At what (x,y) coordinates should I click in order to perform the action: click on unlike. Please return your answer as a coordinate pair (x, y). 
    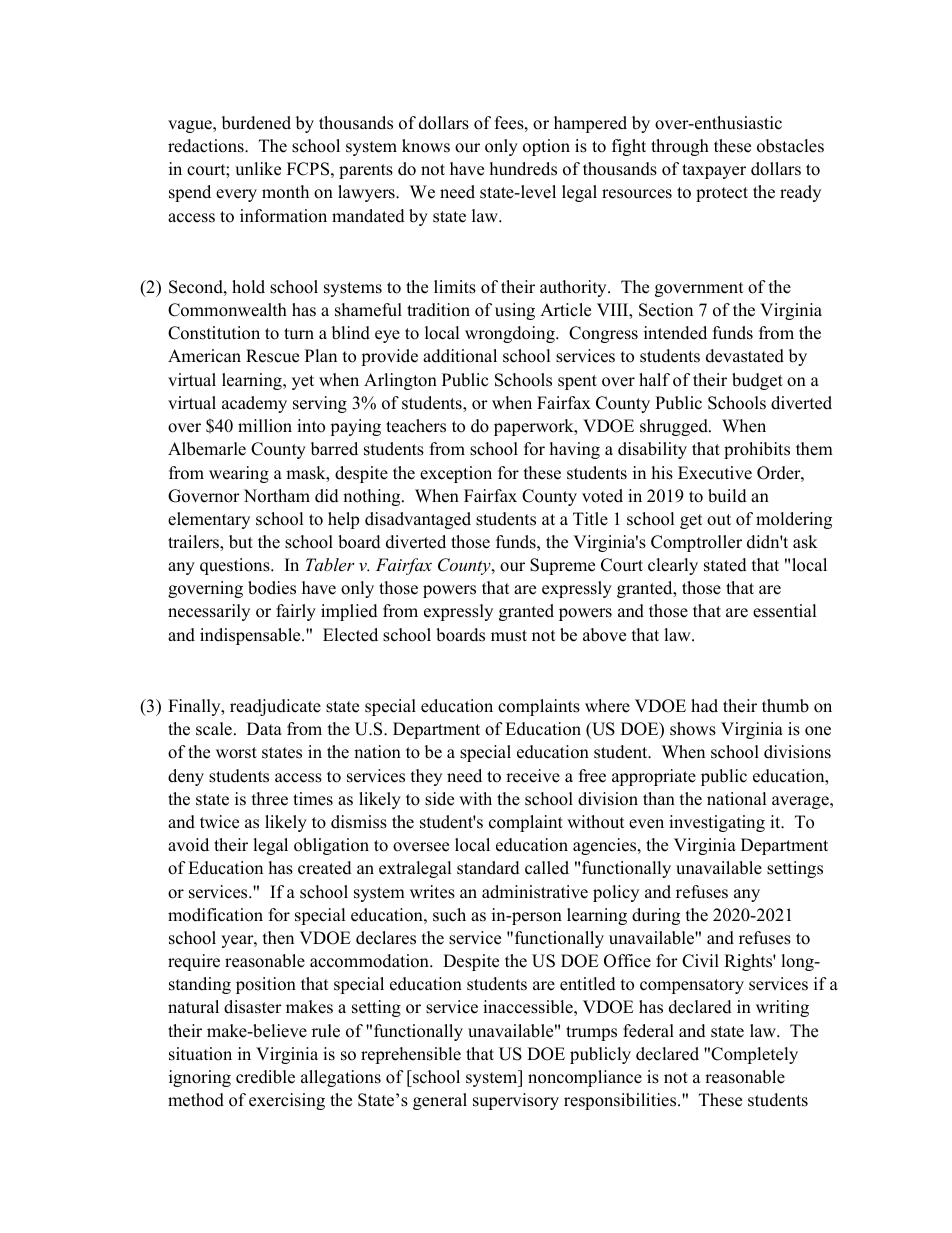
    Looking at the image, I should click on (258, 169).
